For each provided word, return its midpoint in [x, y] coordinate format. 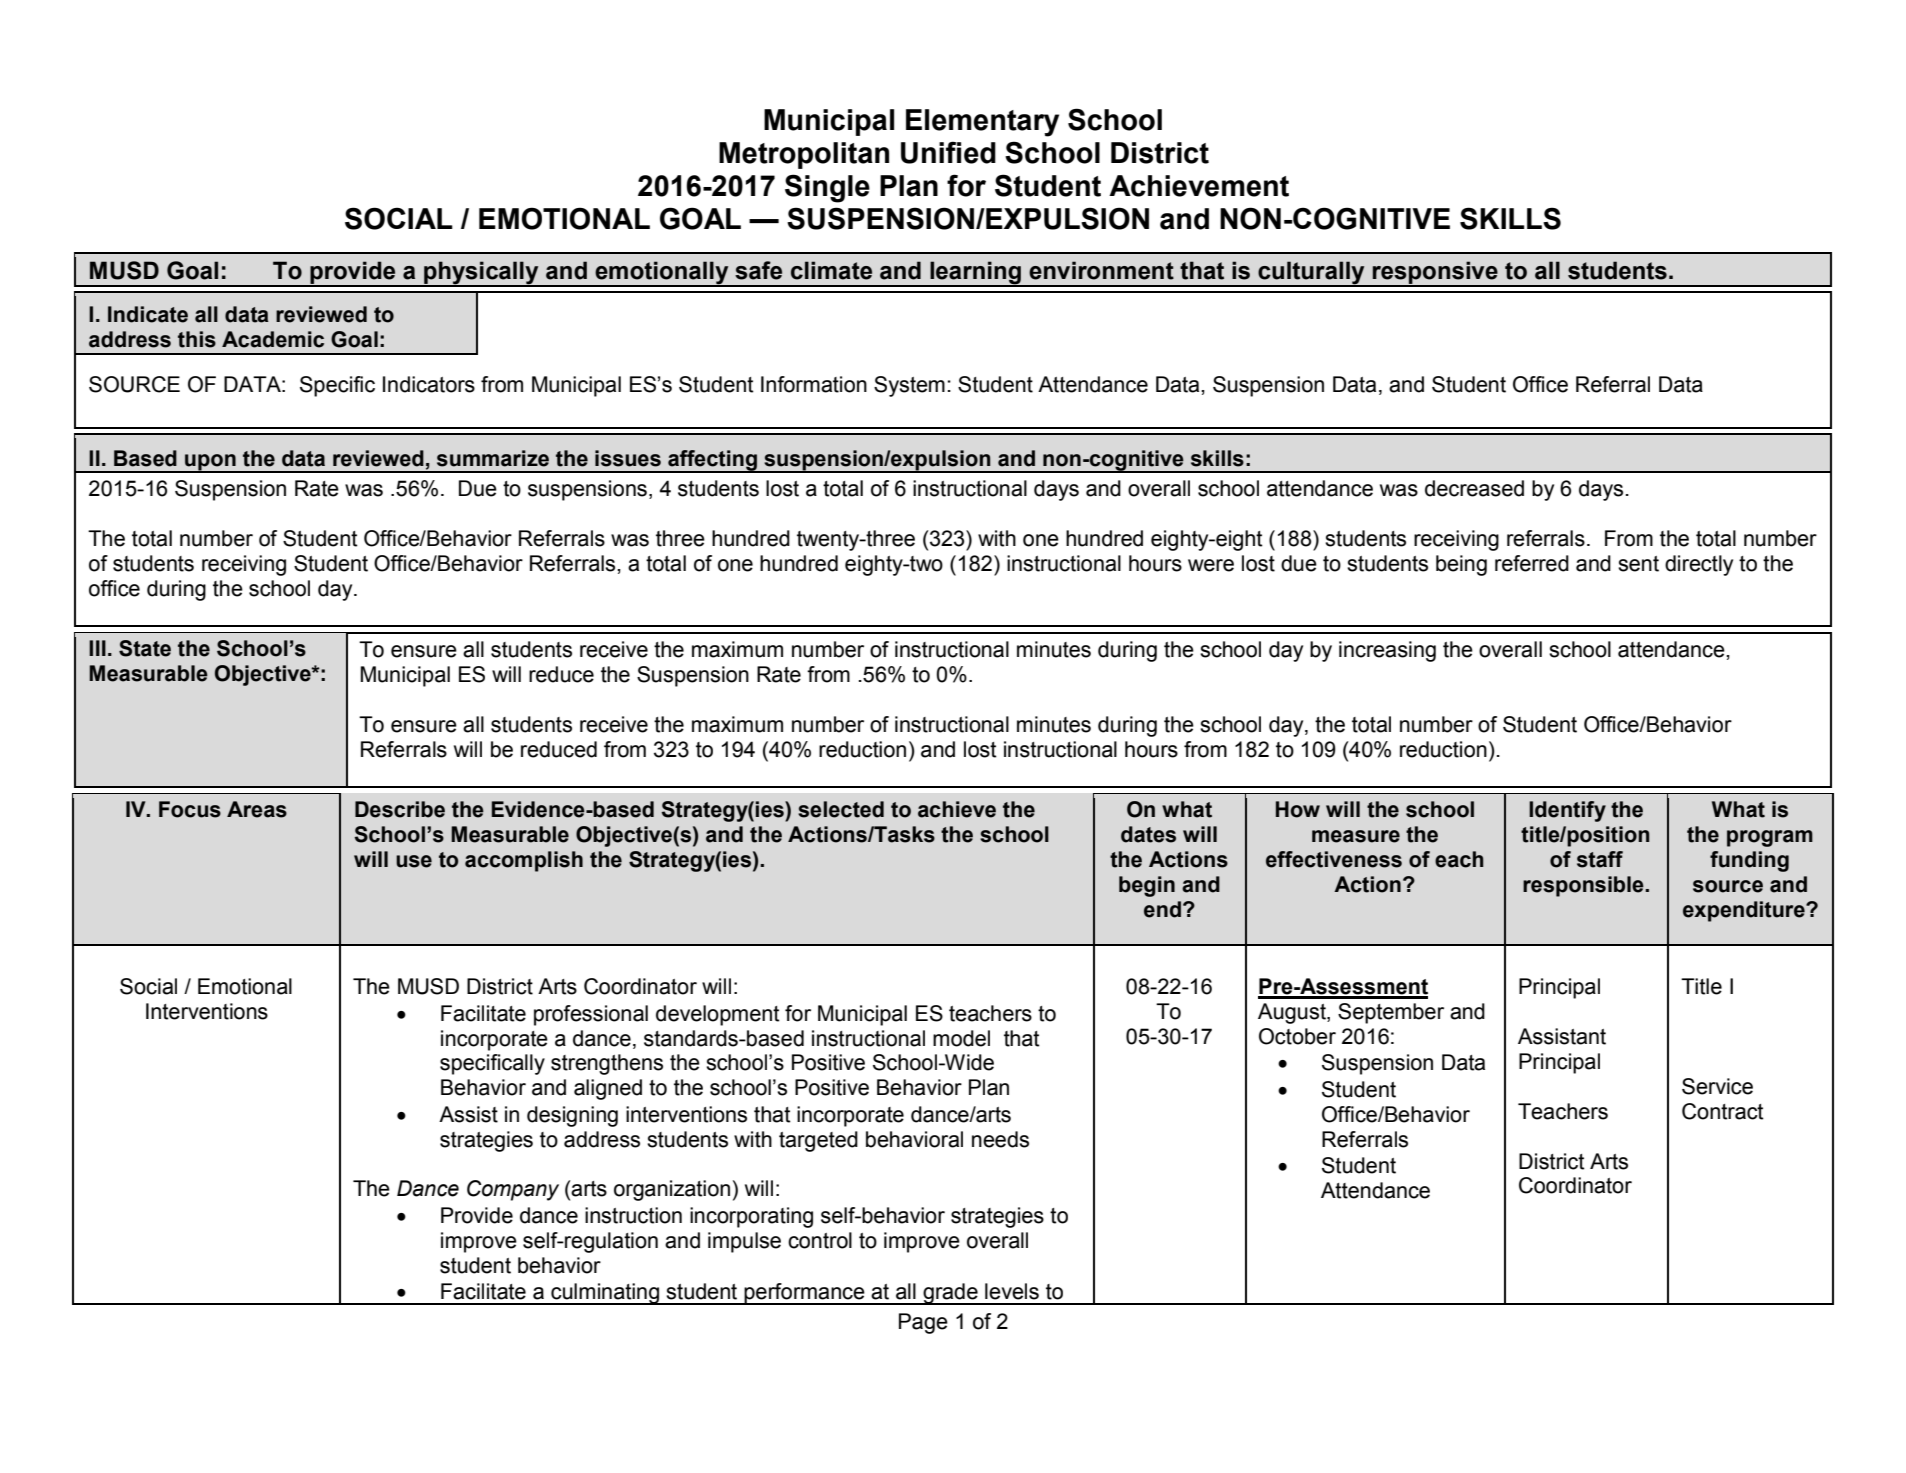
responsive [1435, 273]
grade [950, 1294]
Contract [1723, 1111]
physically [481, 274]
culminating [605, 1294]
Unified [948, 152]
